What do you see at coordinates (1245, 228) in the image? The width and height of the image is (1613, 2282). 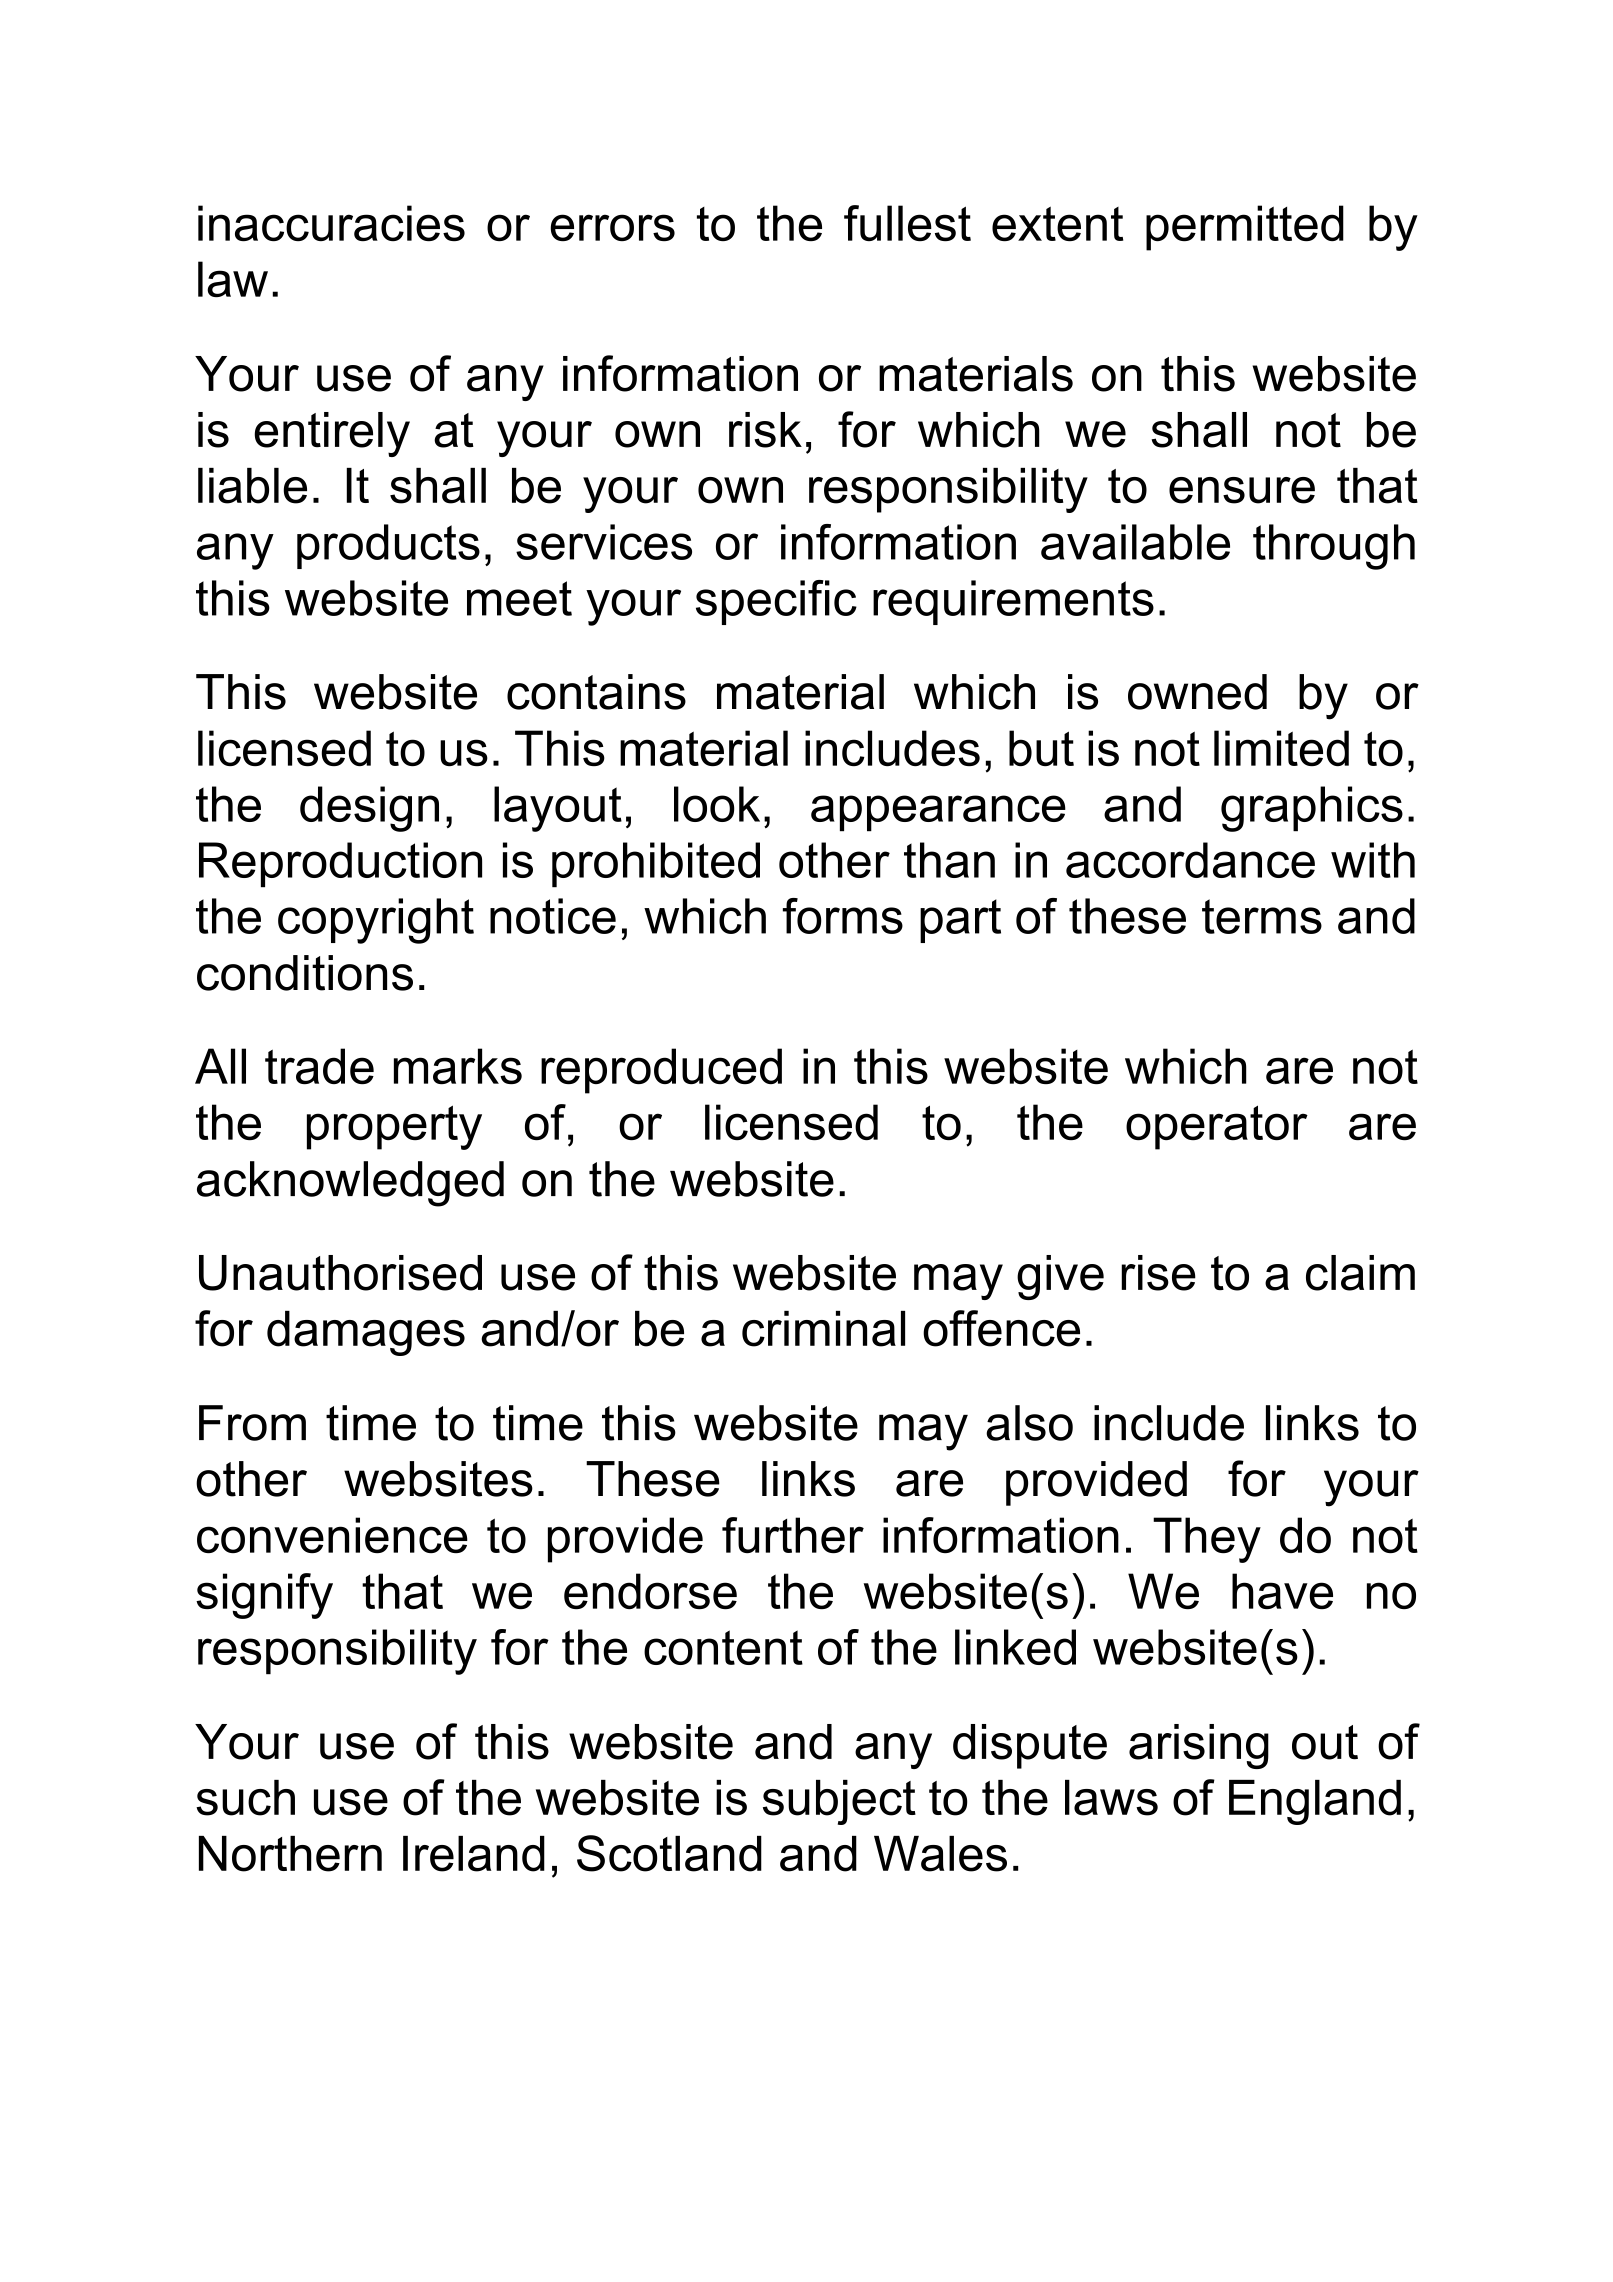 I see `permitted` at bounding box center [1245, 228].
